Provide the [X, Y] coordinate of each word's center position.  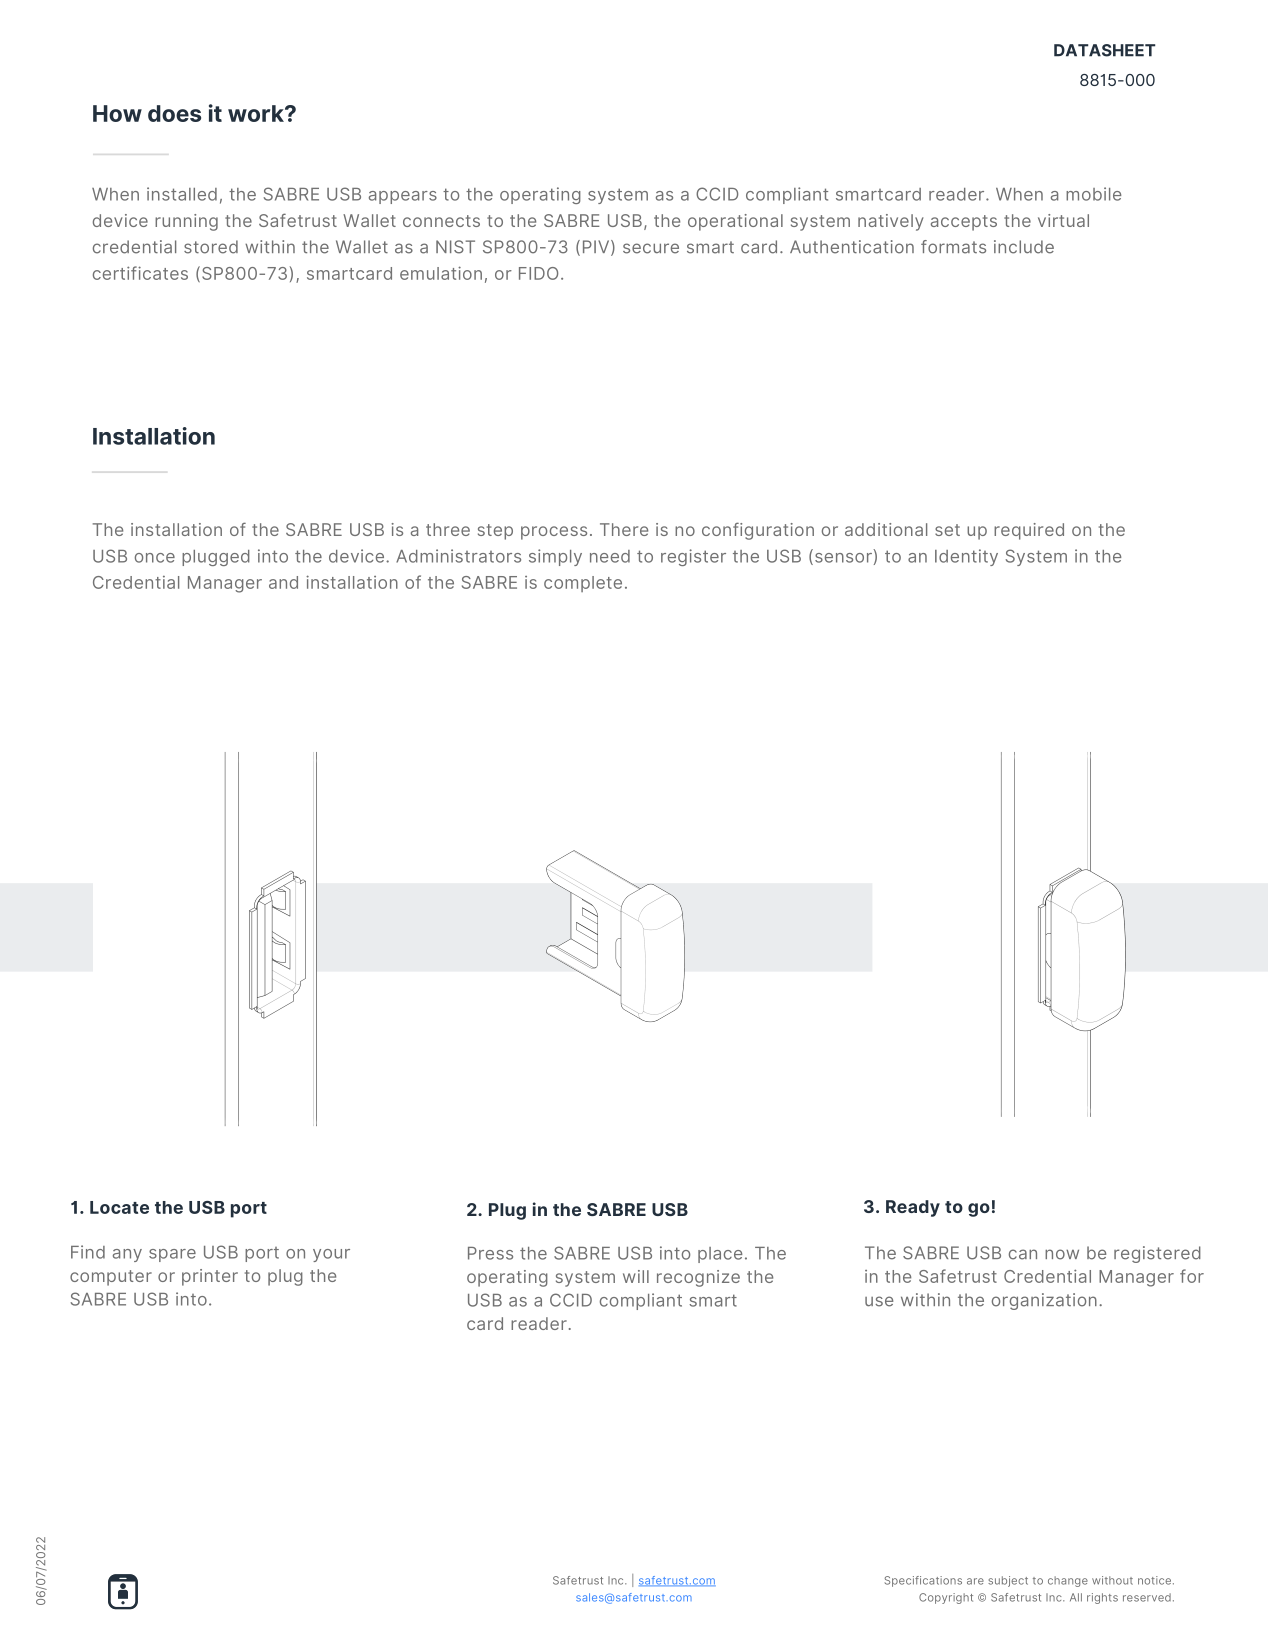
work [257, 113]
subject [1008, 1581]
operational [735, 222]
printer [210, 1277]
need [610, 556]
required [1029, 531]
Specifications [923, 1581]
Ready [913, 1208]
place [720, 1255]
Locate [119, 1207]
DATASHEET [1105, 50]
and [283, 582]
